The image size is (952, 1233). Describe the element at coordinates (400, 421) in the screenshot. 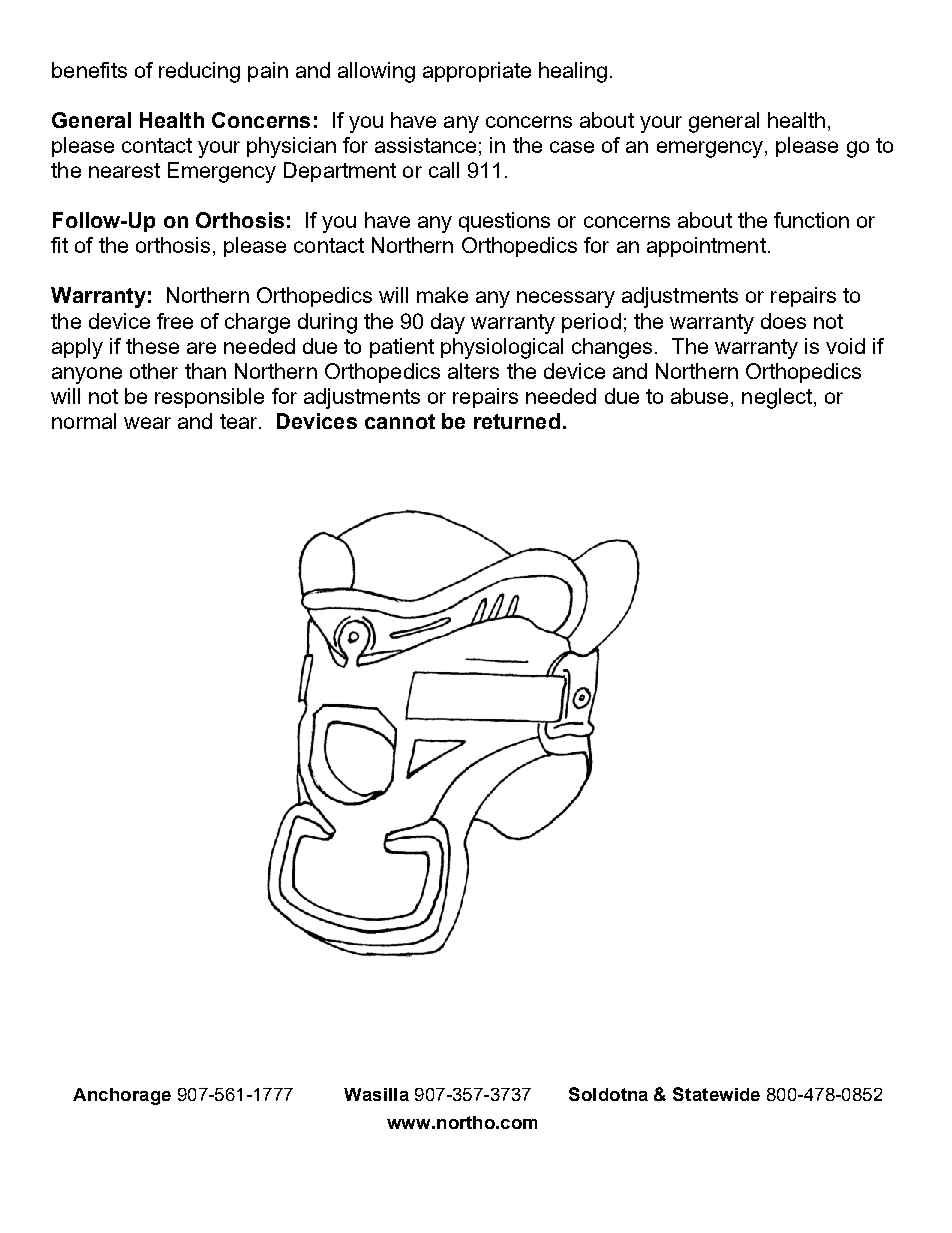

I see `cannot` at that location.
